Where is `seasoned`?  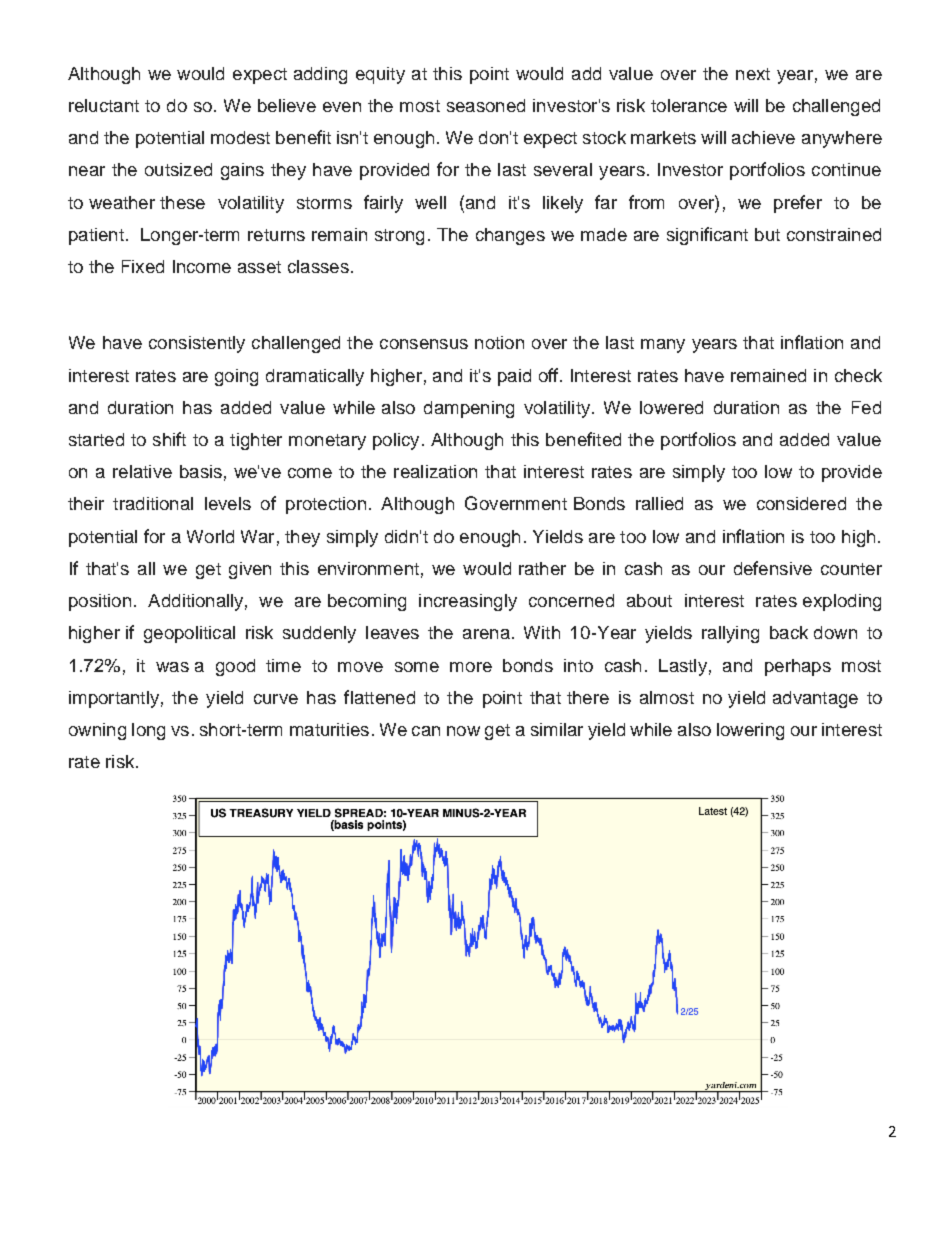
seasoned is located at coordinates (486, 105).
